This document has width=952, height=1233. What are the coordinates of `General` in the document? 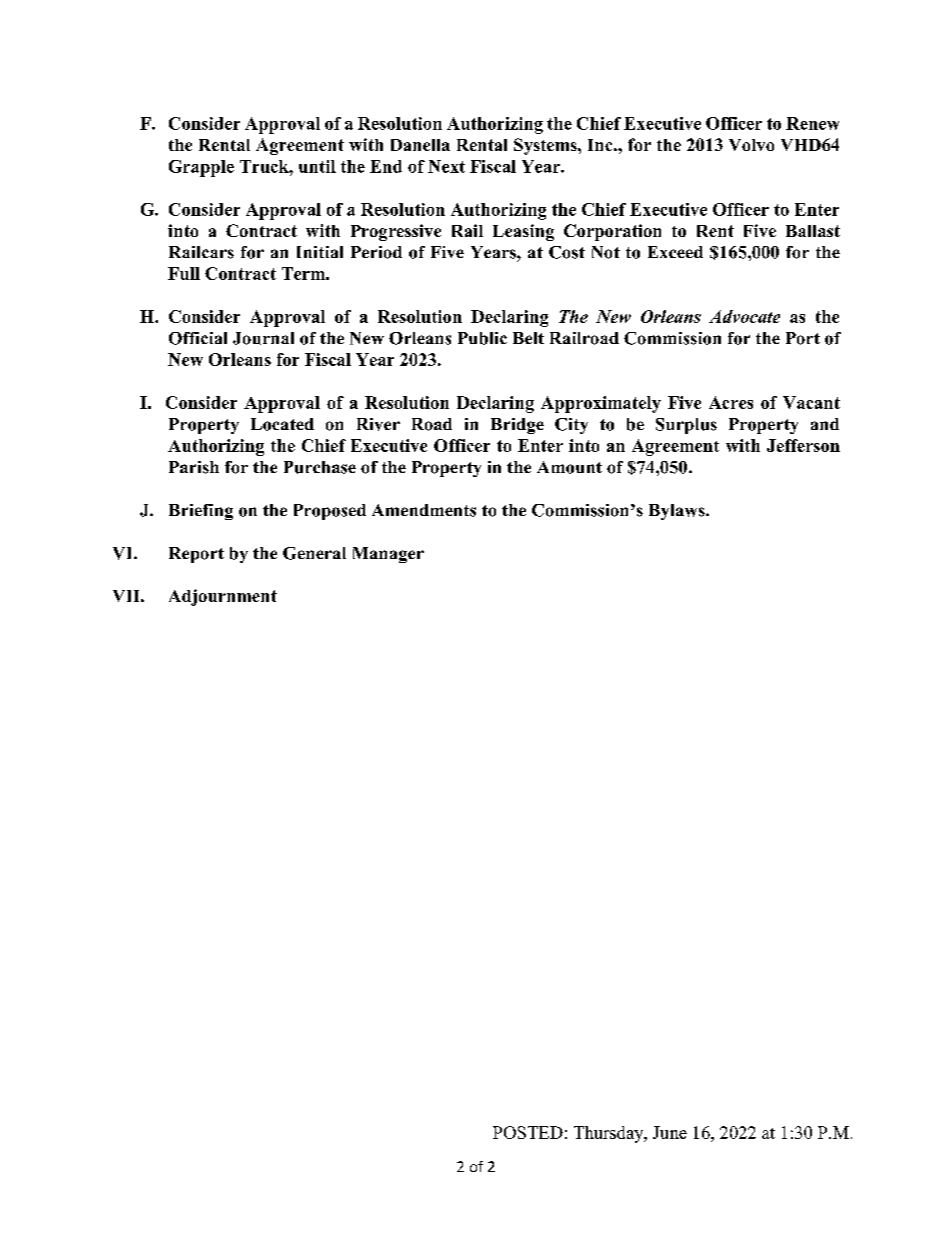 It's located at (314, 553).
